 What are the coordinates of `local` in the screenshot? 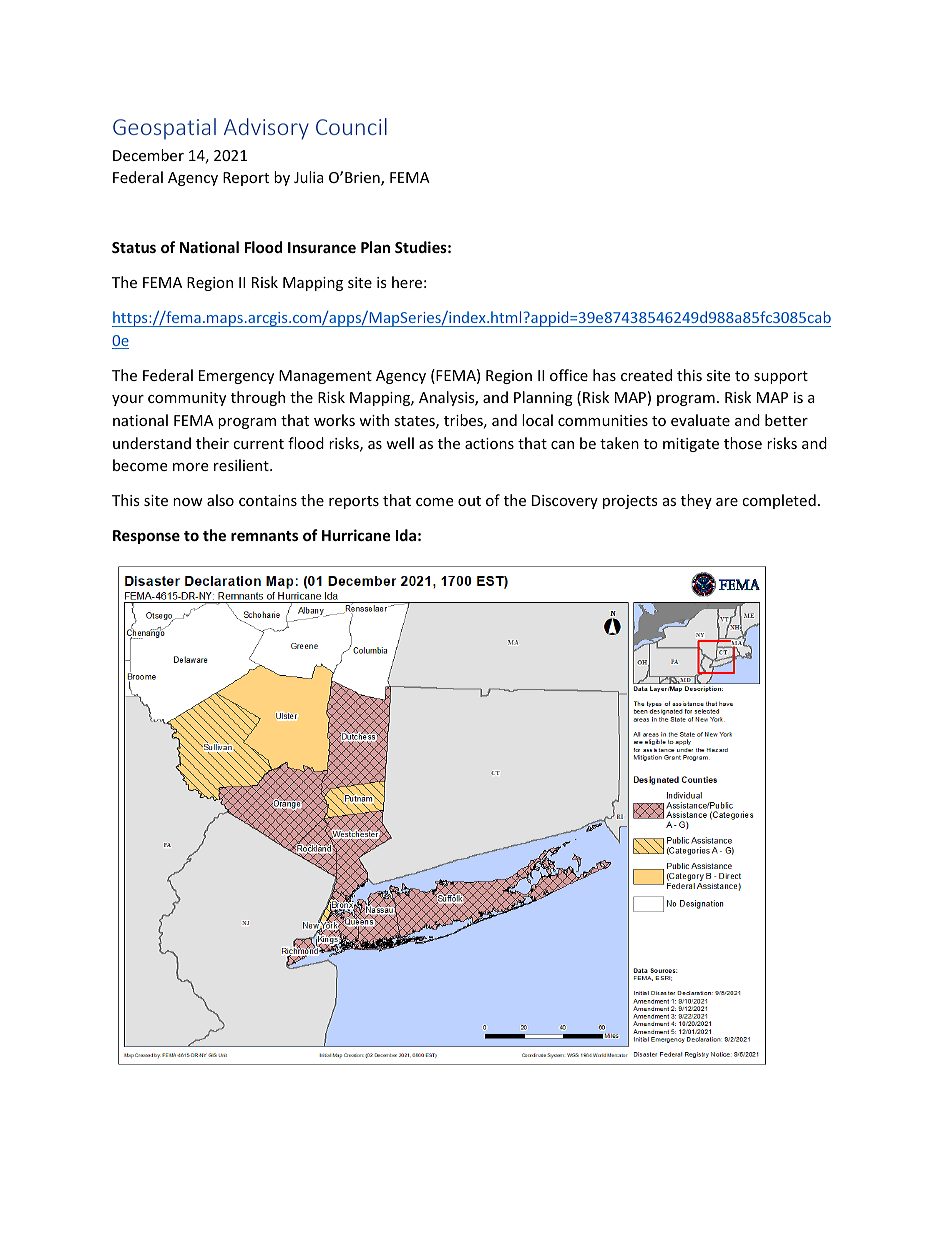 It's located at (537, 420).
